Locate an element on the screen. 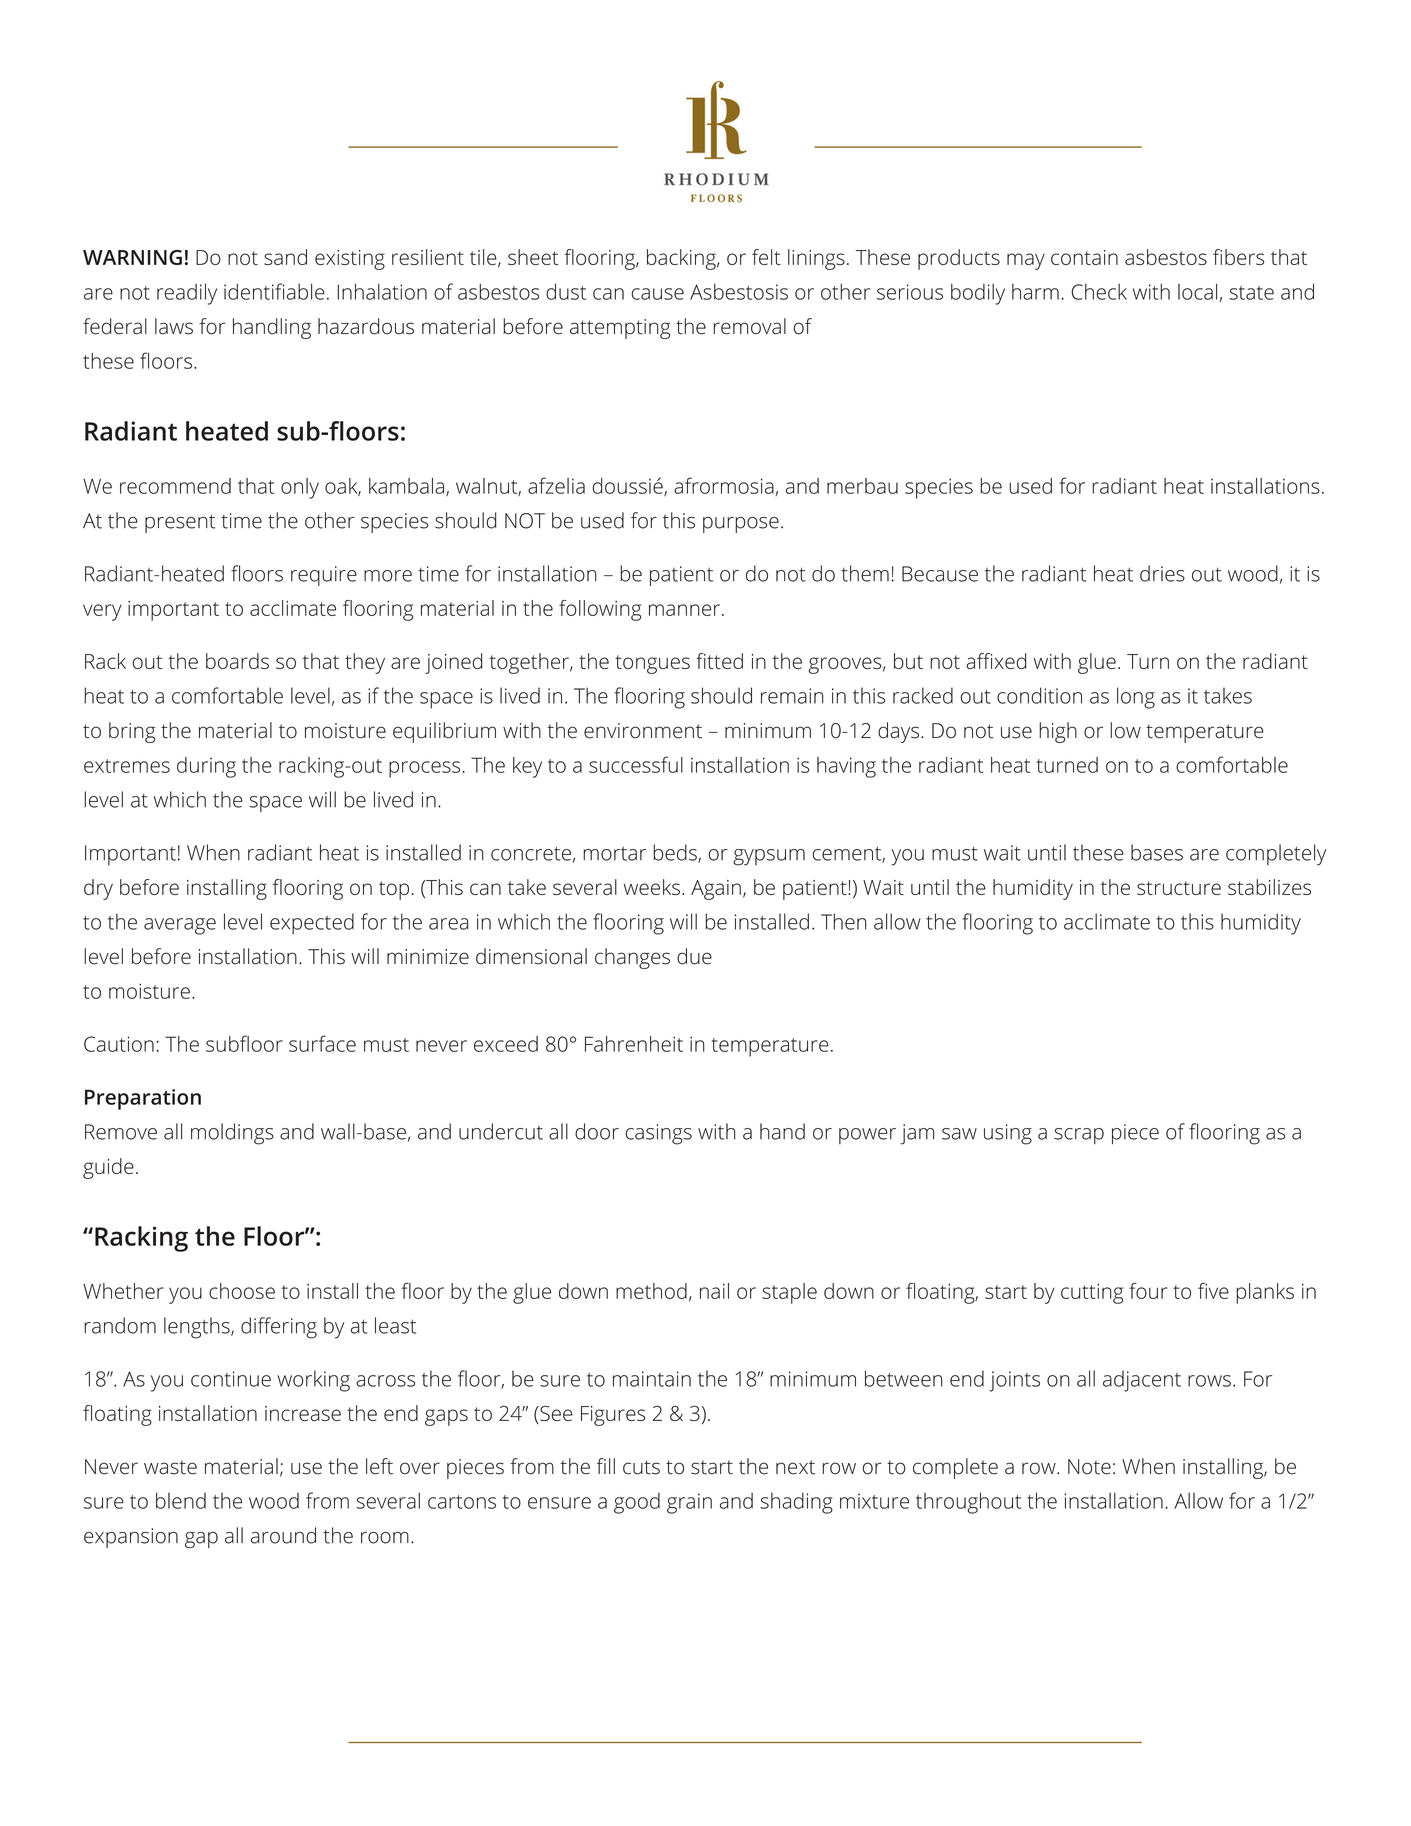 The width and height of the screenshot is (1411, 1826). identifiable is located at coordinates (274, 291).
